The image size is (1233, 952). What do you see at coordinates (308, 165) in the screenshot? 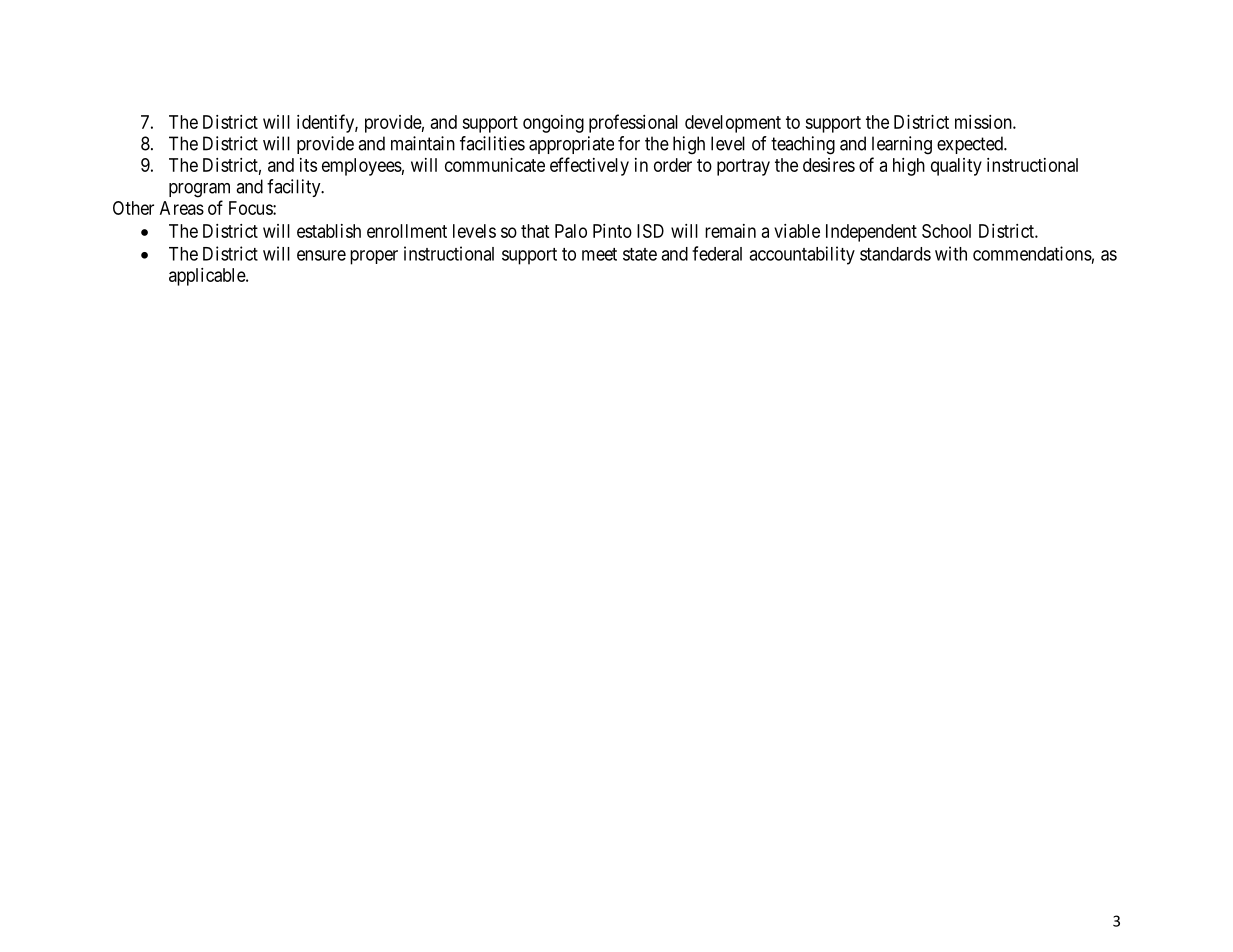
I see `its` at bounding box center [308, 165].
